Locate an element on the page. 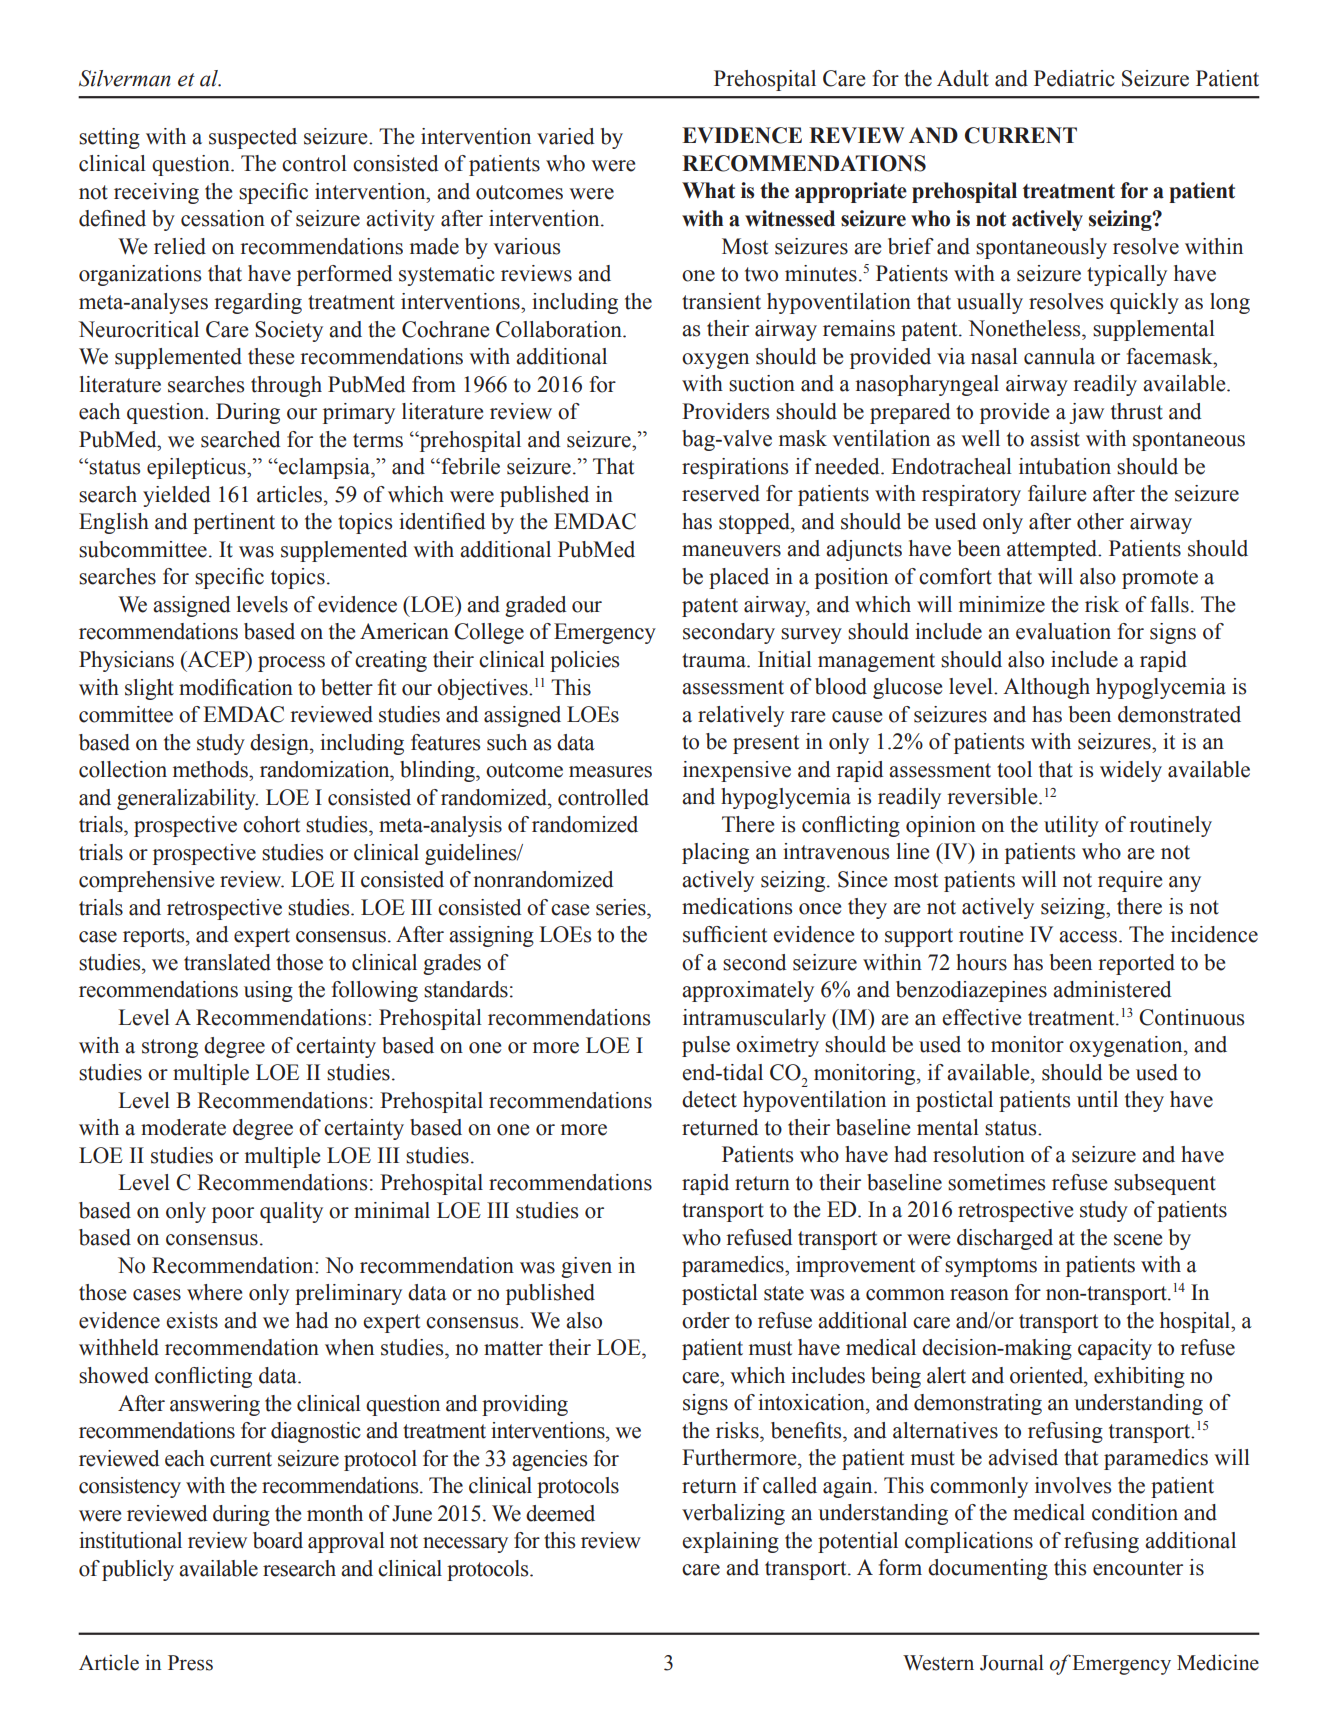  Press is located at coordinates (190, 1663).
